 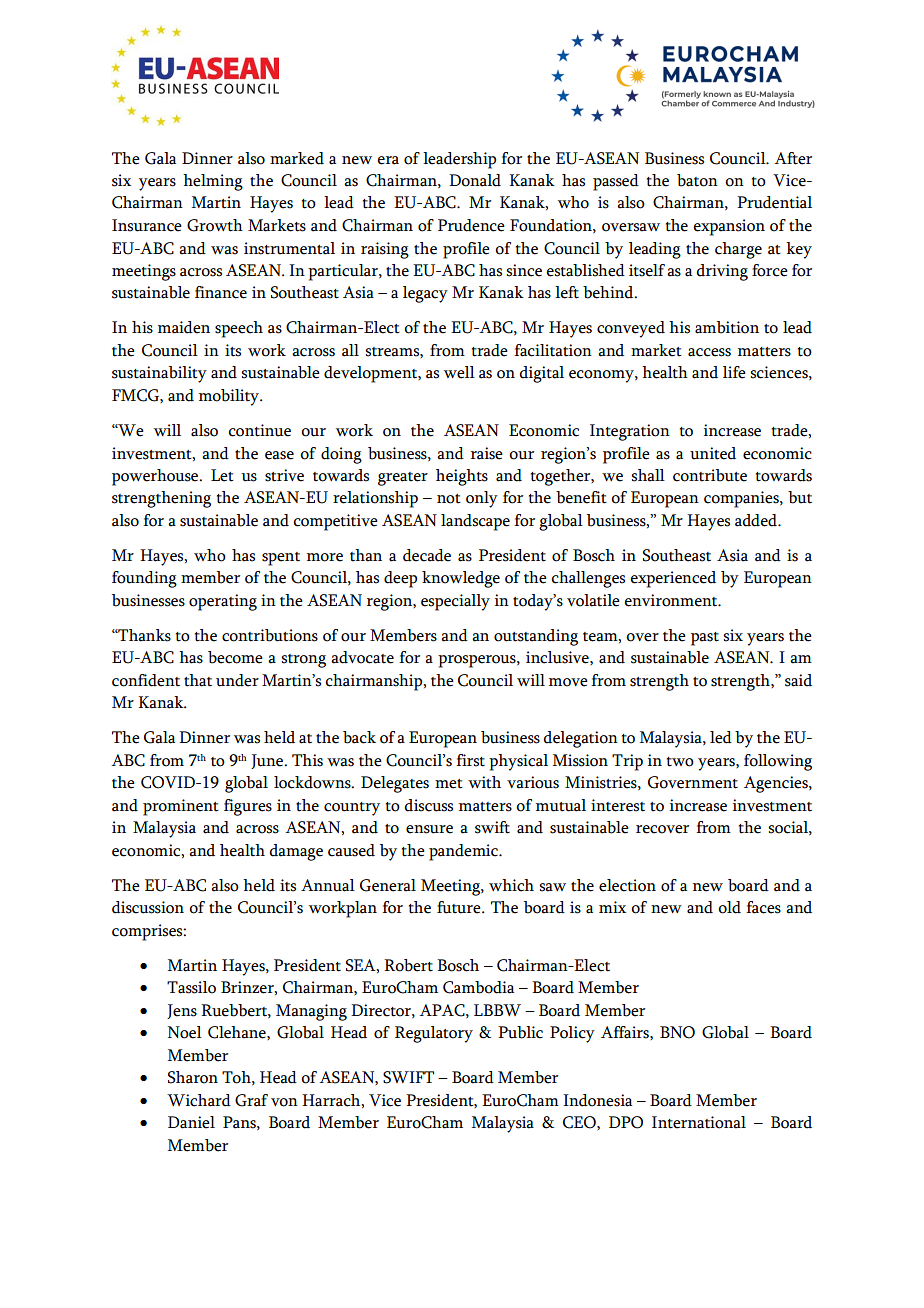 I want to click on Let, so click(x=222, y=475).
